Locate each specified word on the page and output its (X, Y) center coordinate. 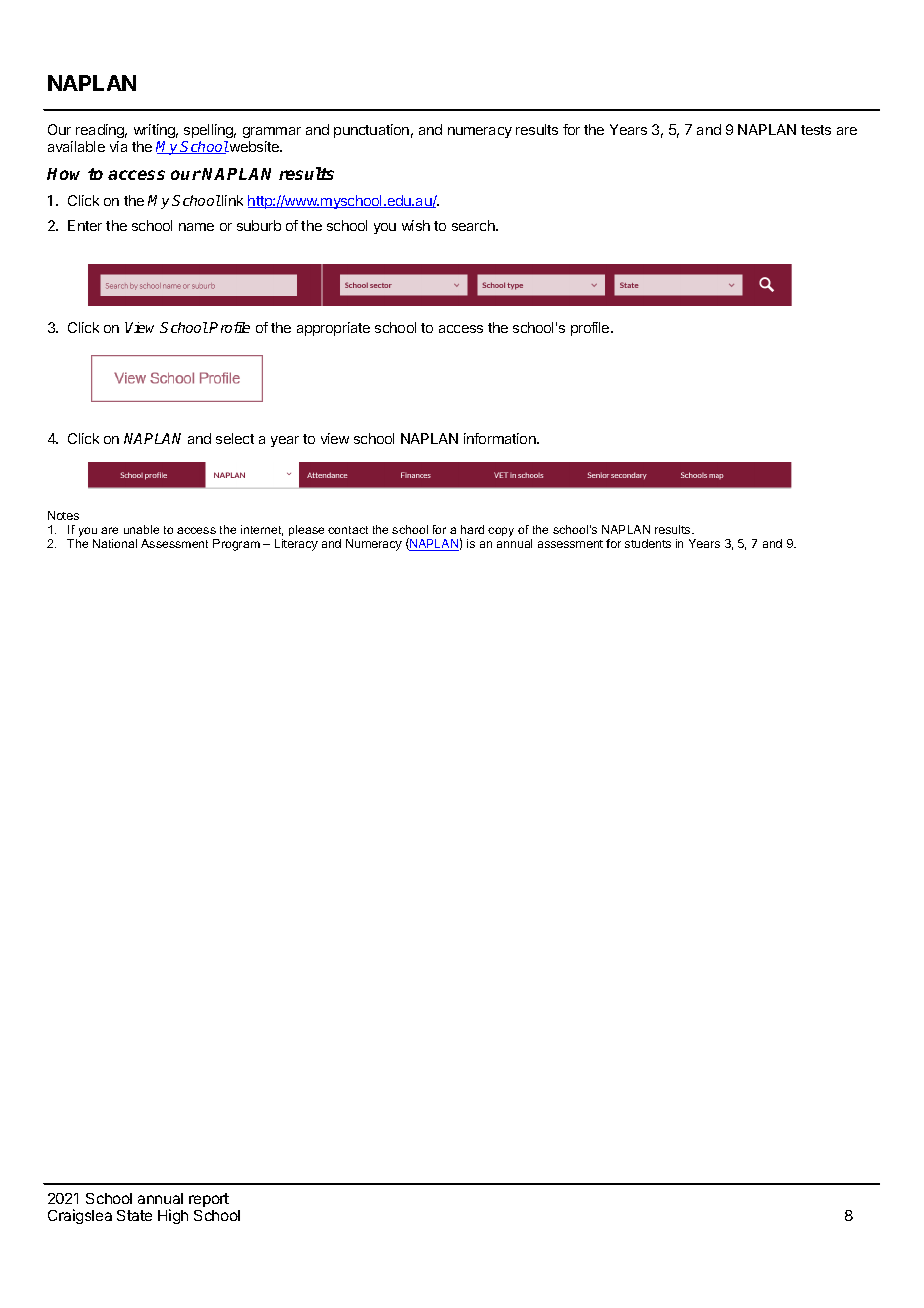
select (235, 438)
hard (472, 529)
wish (416, 225)
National (115, 543)
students (648, 543)
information (501, 438)
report (209, 1200)
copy (501, 532)
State (134, 1215)
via (118, 146)
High (173, 1216)
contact (348, 530)
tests (816, 130)
